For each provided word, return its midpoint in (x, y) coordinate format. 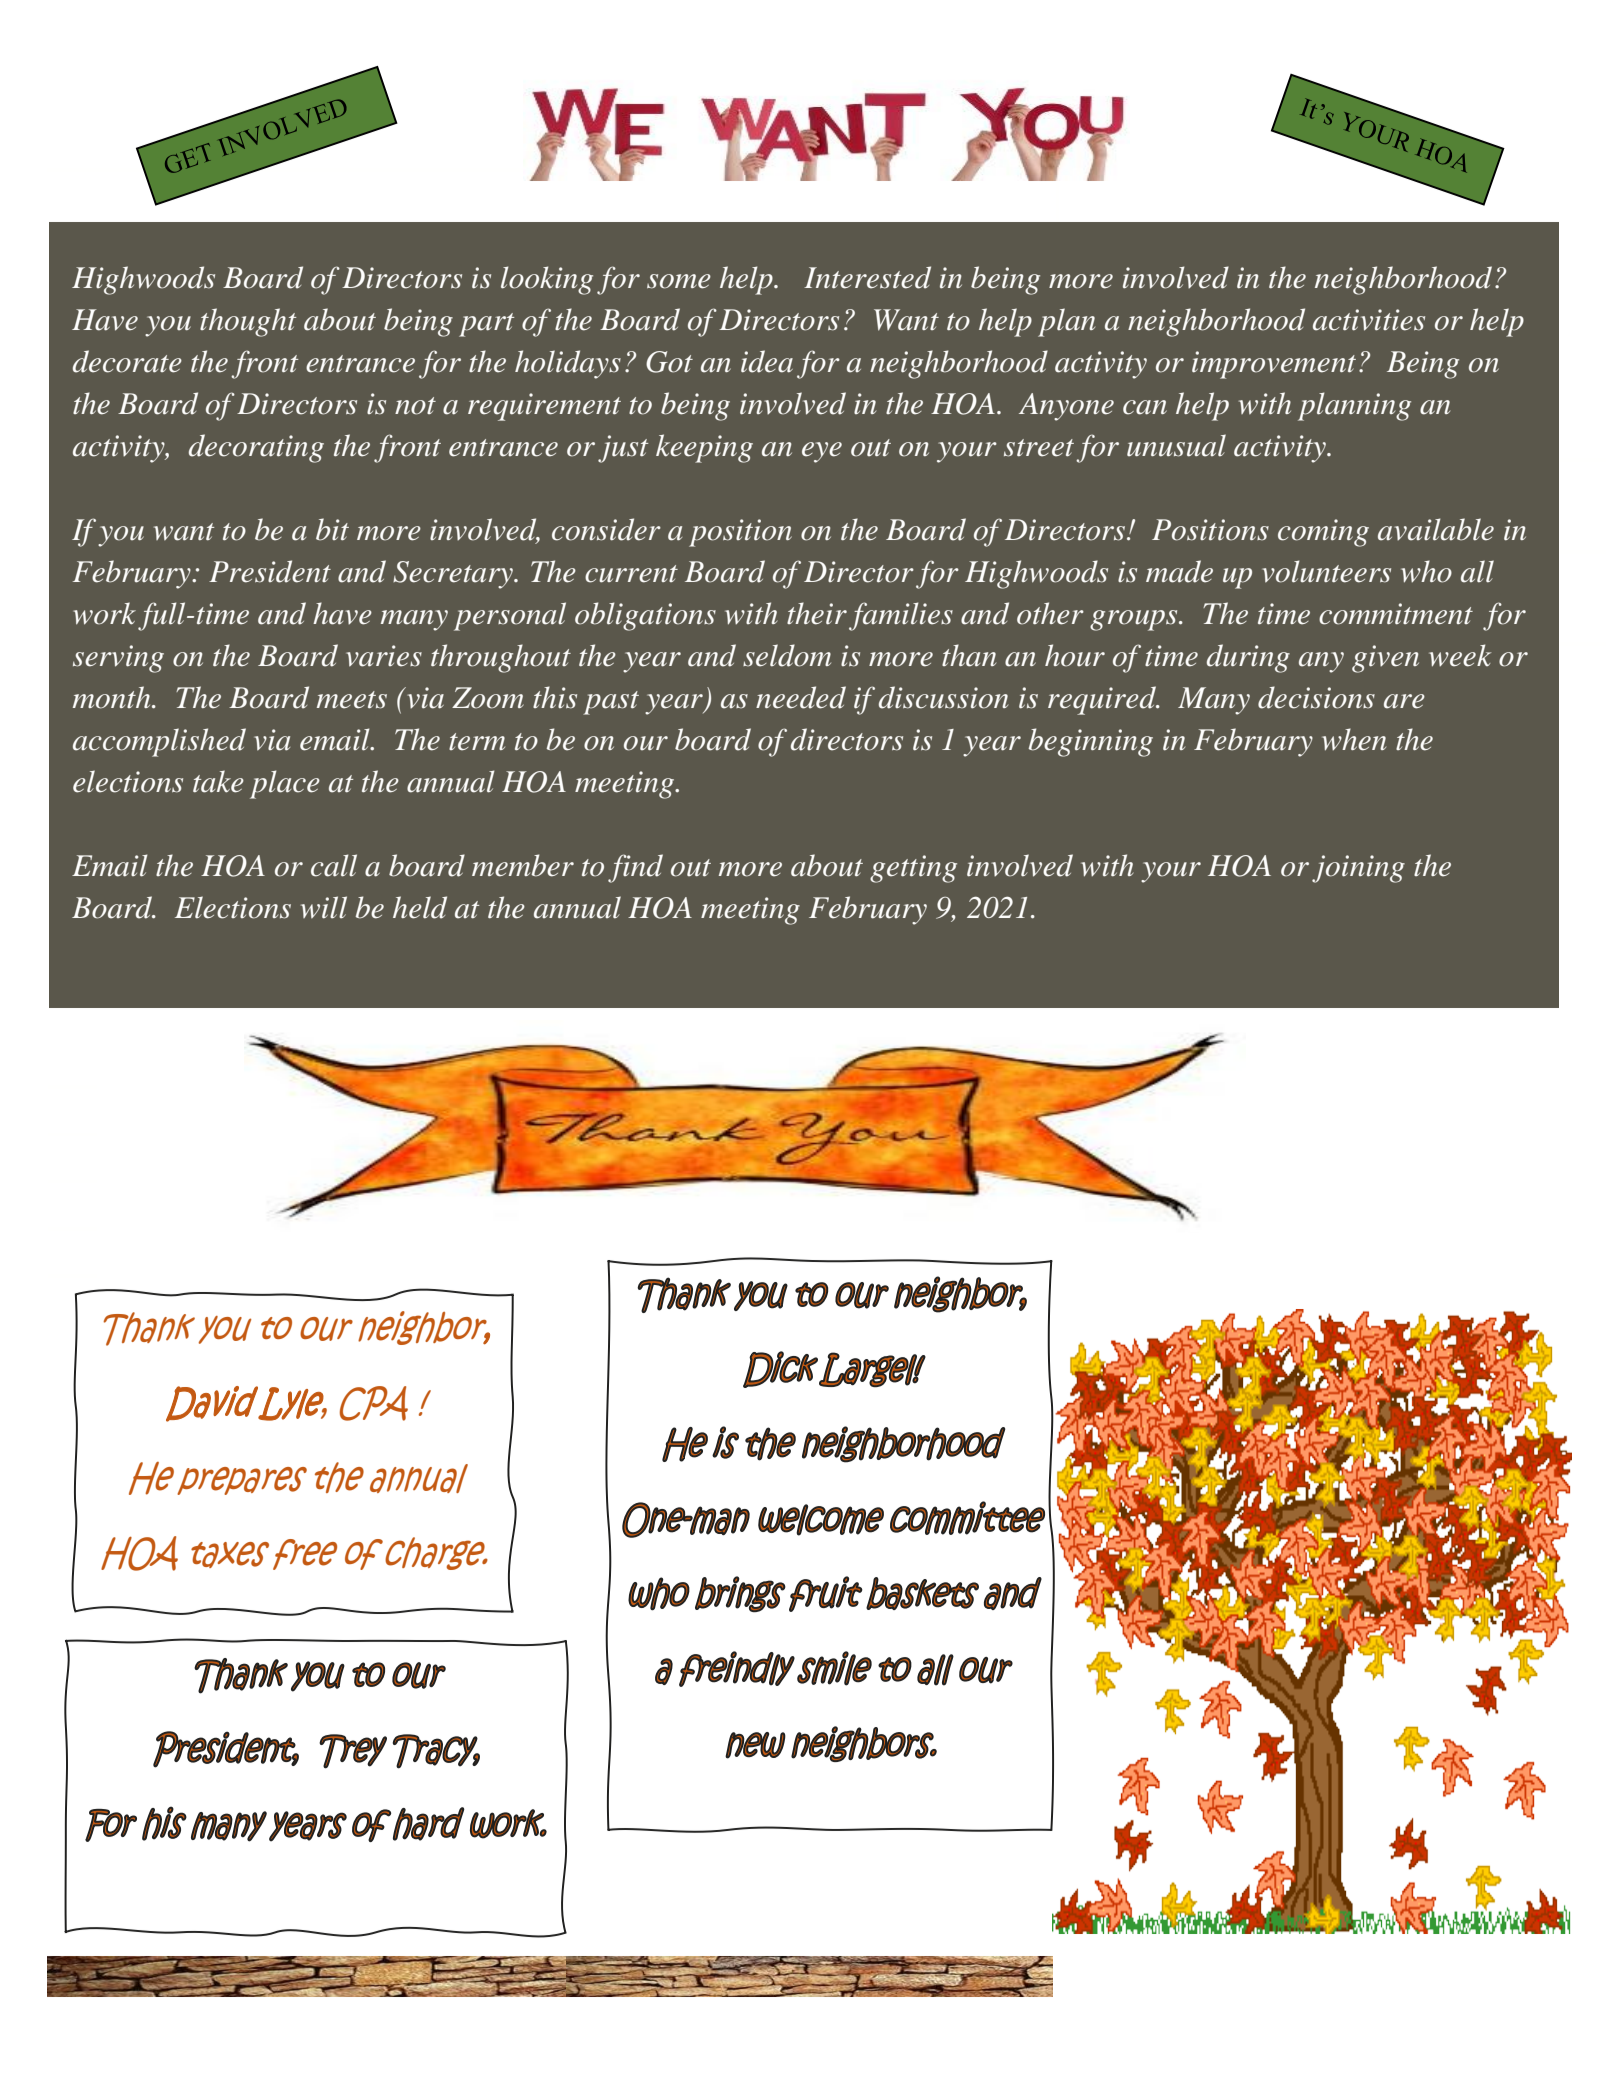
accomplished (159, 742)
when (1354, 739)
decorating (256, 448)
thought (248, 322)
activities (1369, 320)
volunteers (1326, 571)
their (817, 613)
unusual (1176, 445)
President (270, 571)
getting (913, 869)
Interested (867, 277)
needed (801, 697)
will (324, 907)
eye (822, 452)
